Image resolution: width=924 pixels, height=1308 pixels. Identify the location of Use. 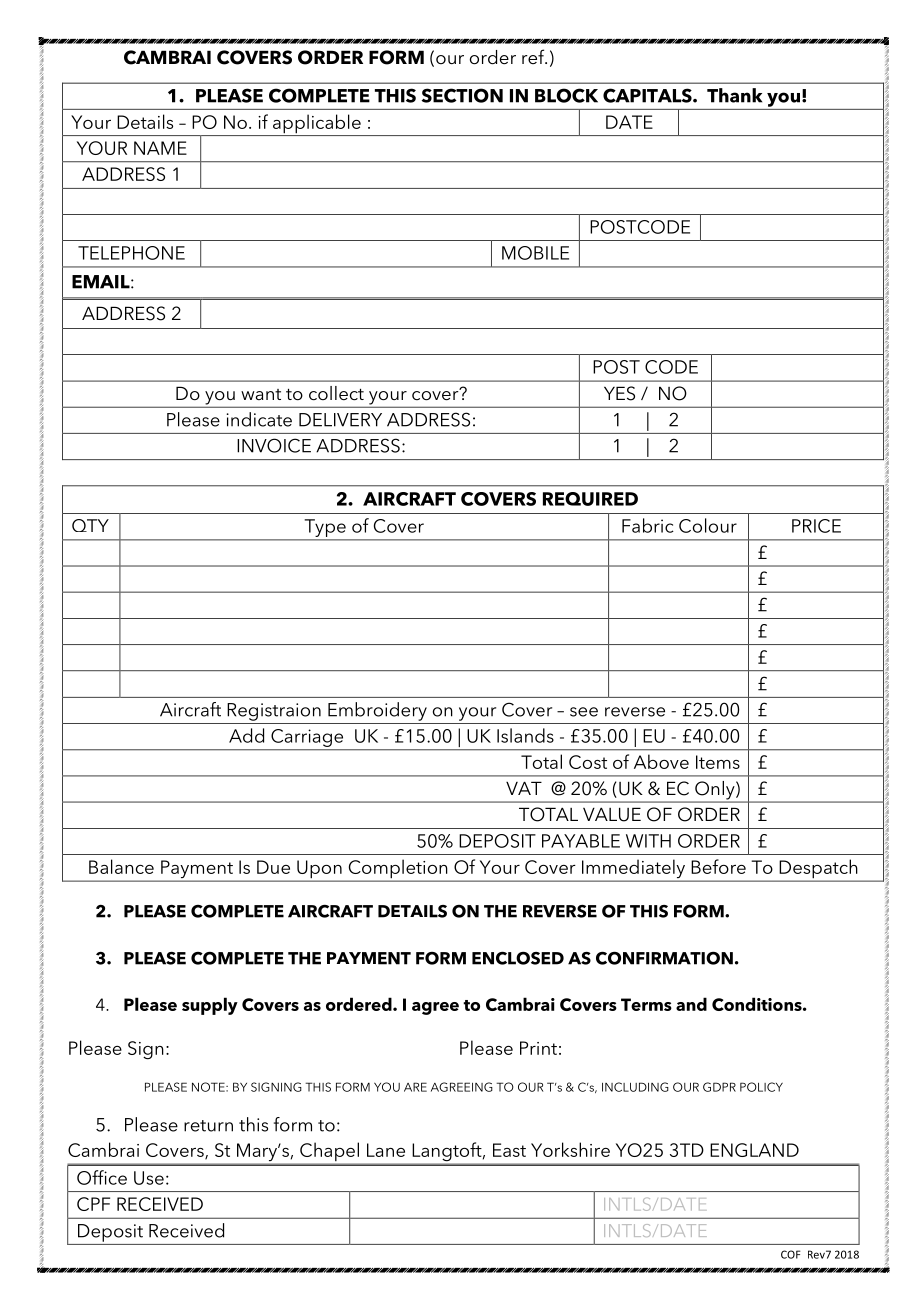
(149, 1178).
